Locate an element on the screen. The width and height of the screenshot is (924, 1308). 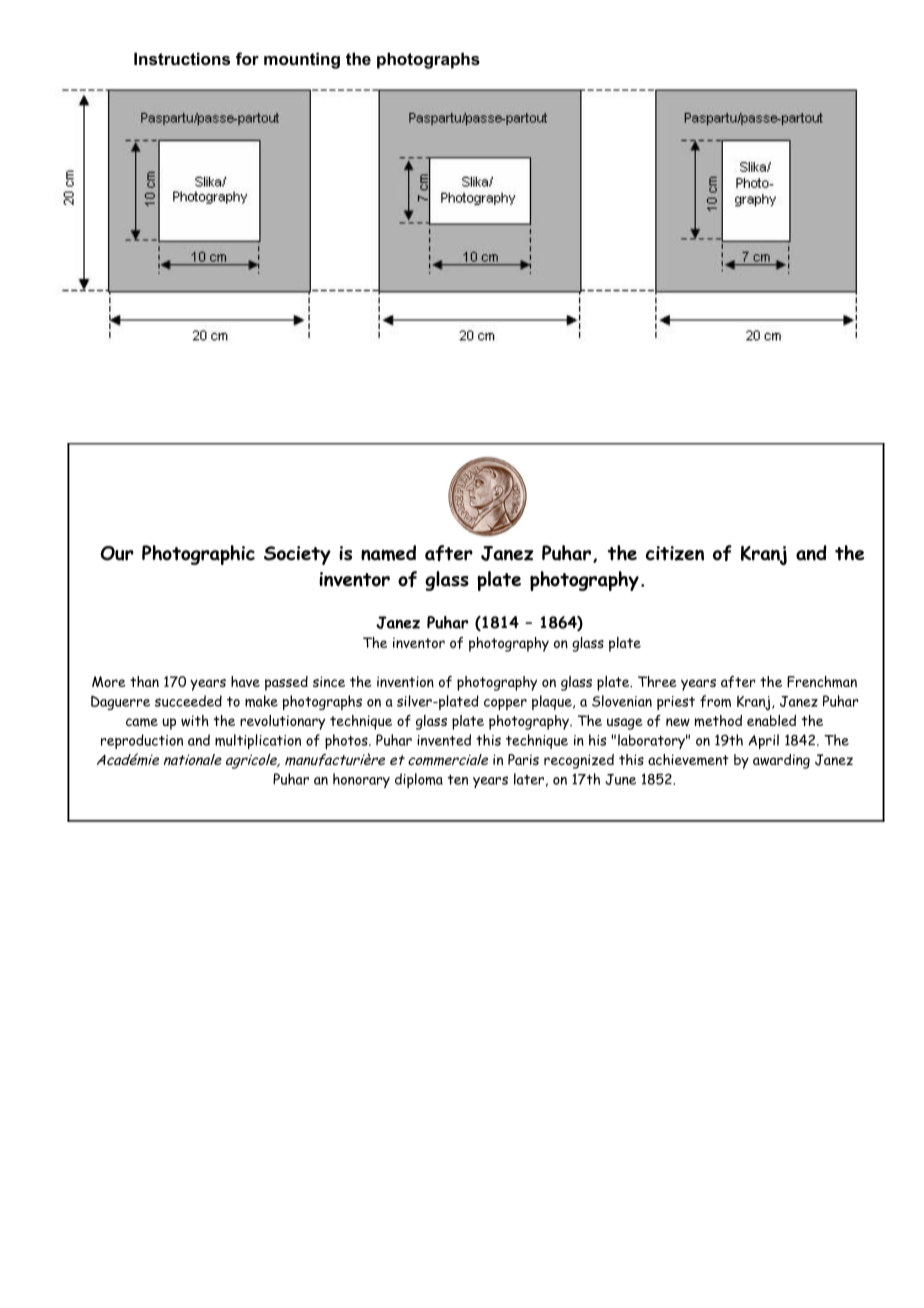
mounting is located at coordinates (302, 60).
